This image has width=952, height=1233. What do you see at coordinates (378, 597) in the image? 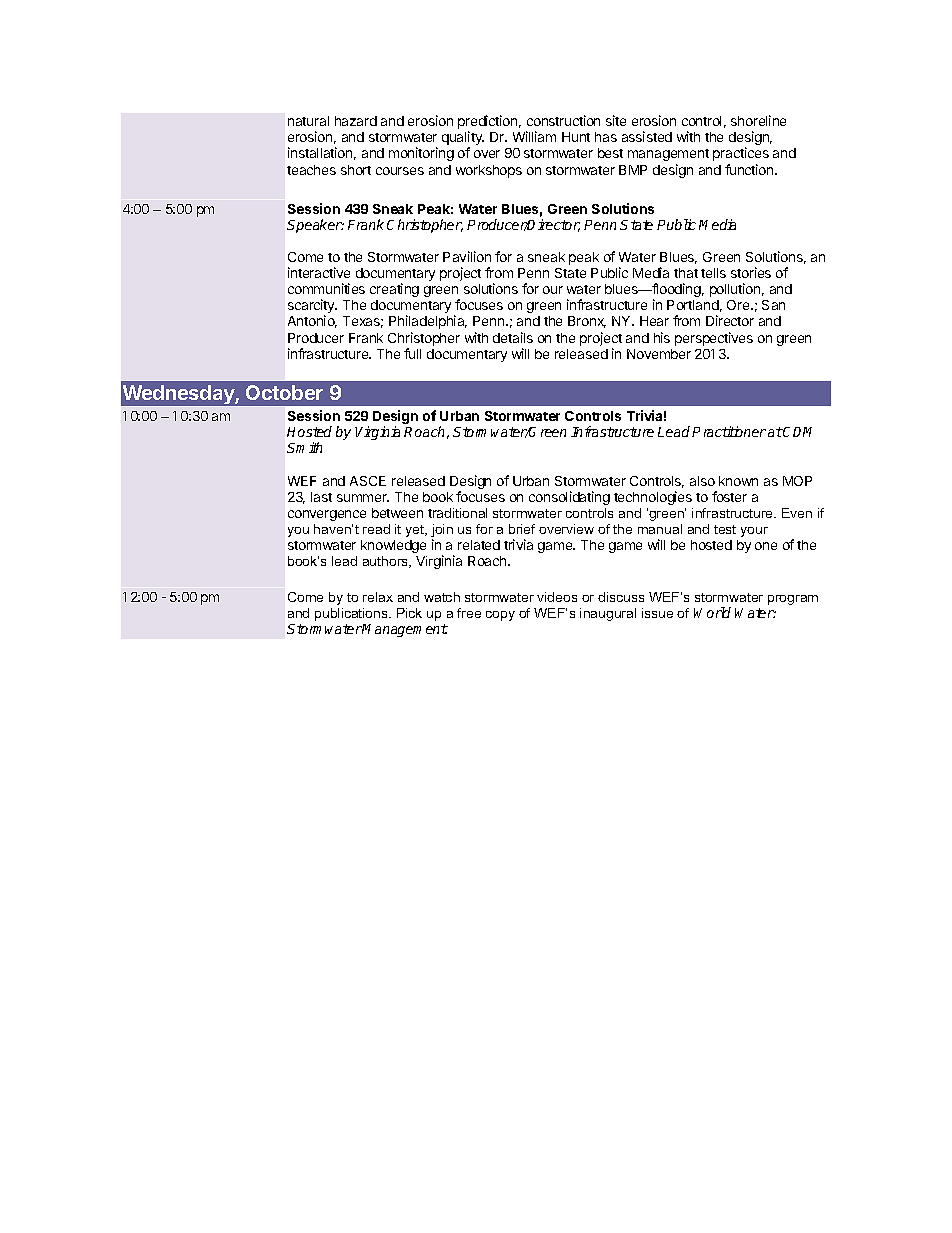
I see `relax` at bounding box center [378, 597].
